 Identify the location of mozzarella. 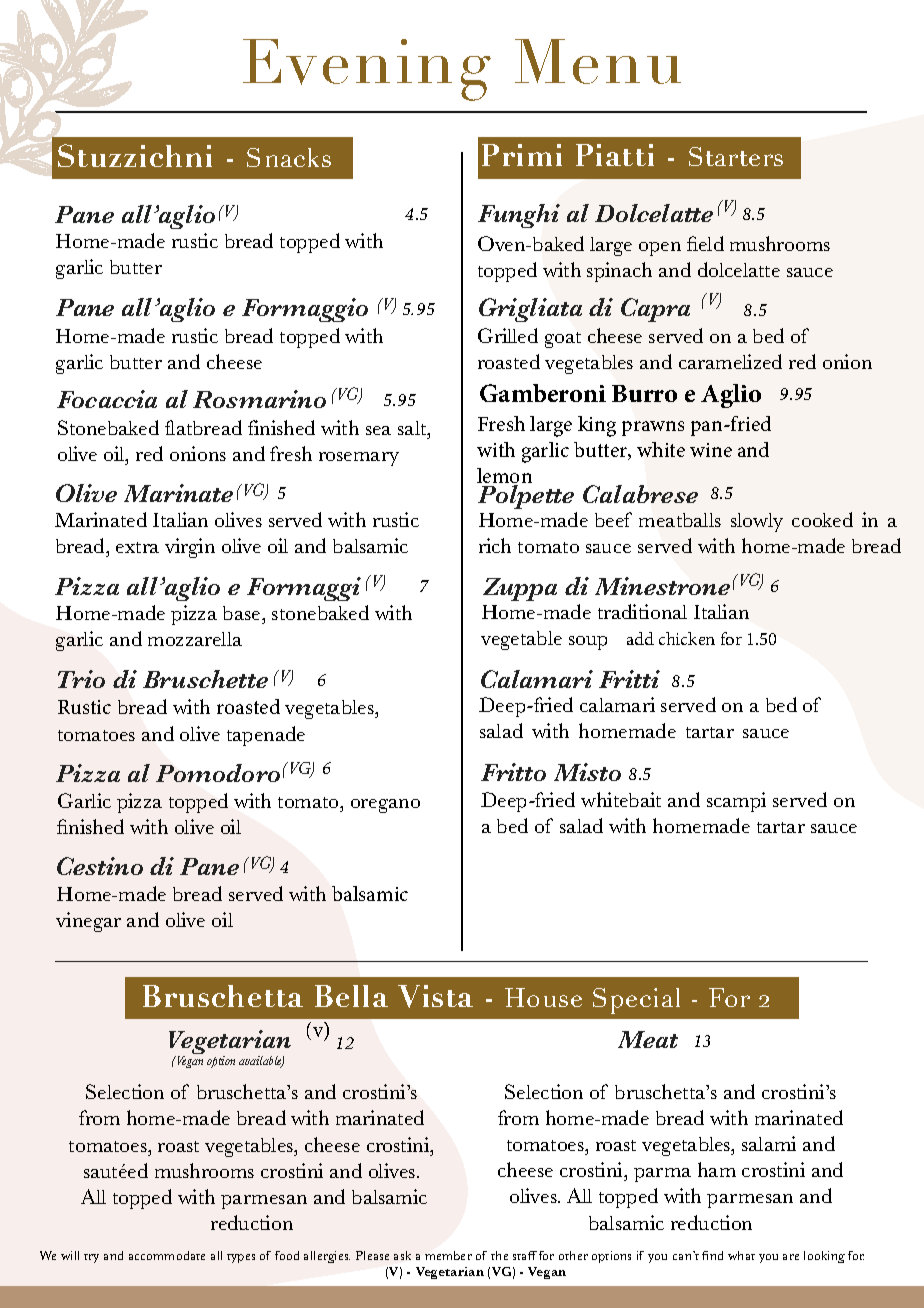
(195, 639).
